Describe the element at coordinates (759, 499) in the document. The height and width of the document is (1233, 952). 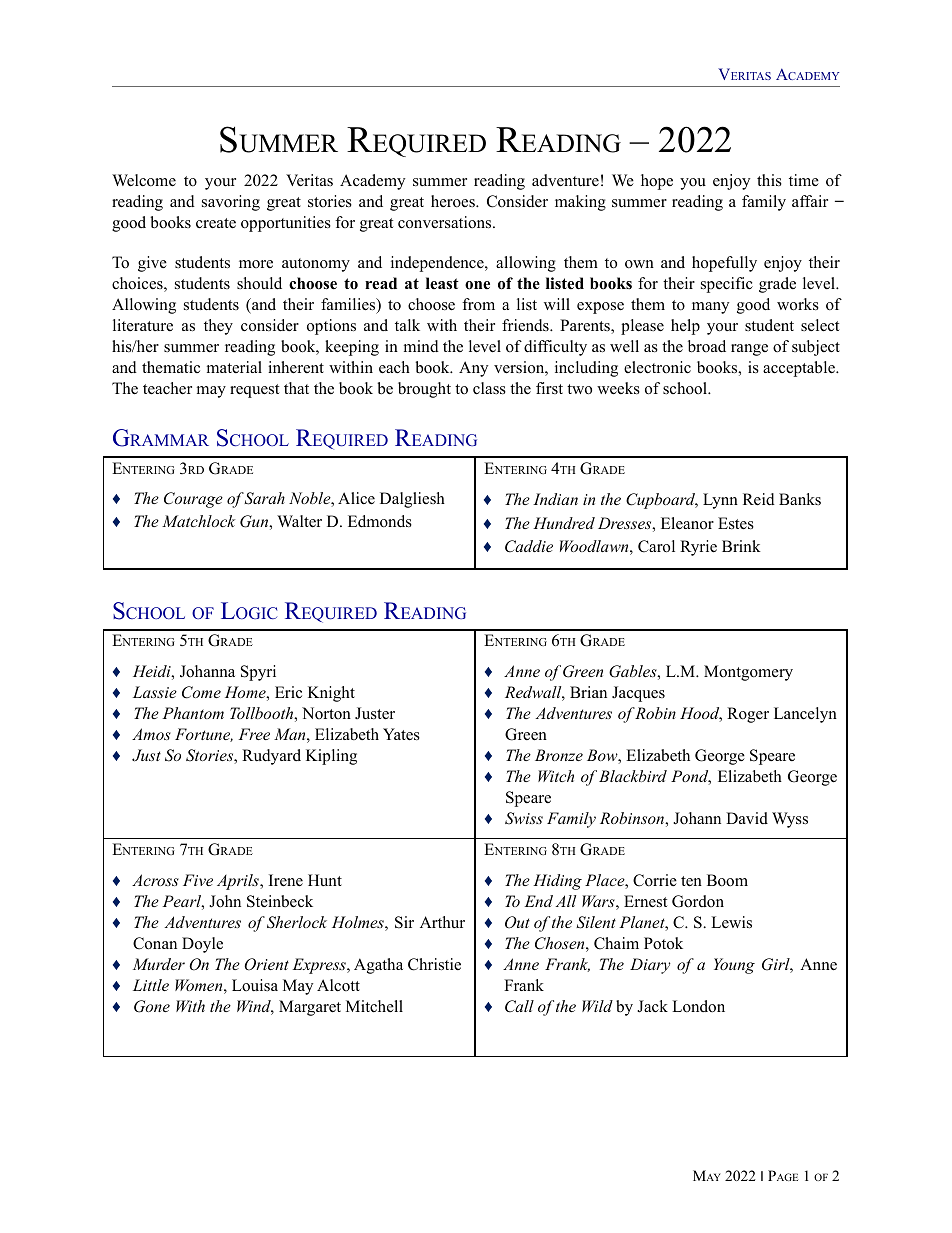
I see `Reid` at that location.
